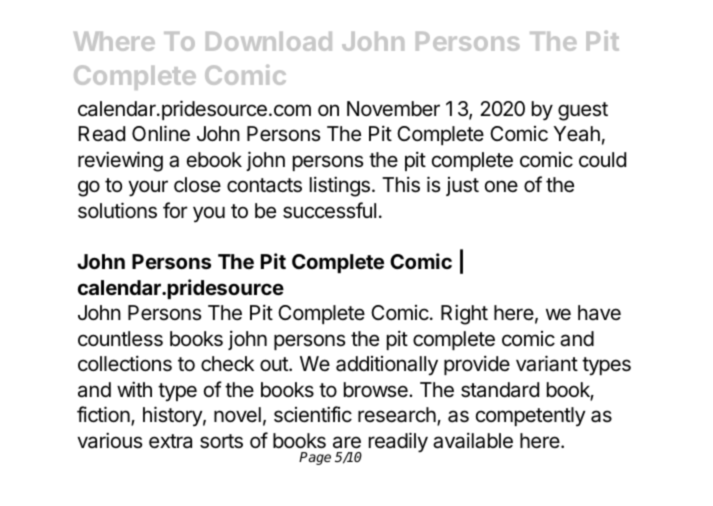  Describe the element at coordinates (269, 41) in the document. I see `Download` at that location.
